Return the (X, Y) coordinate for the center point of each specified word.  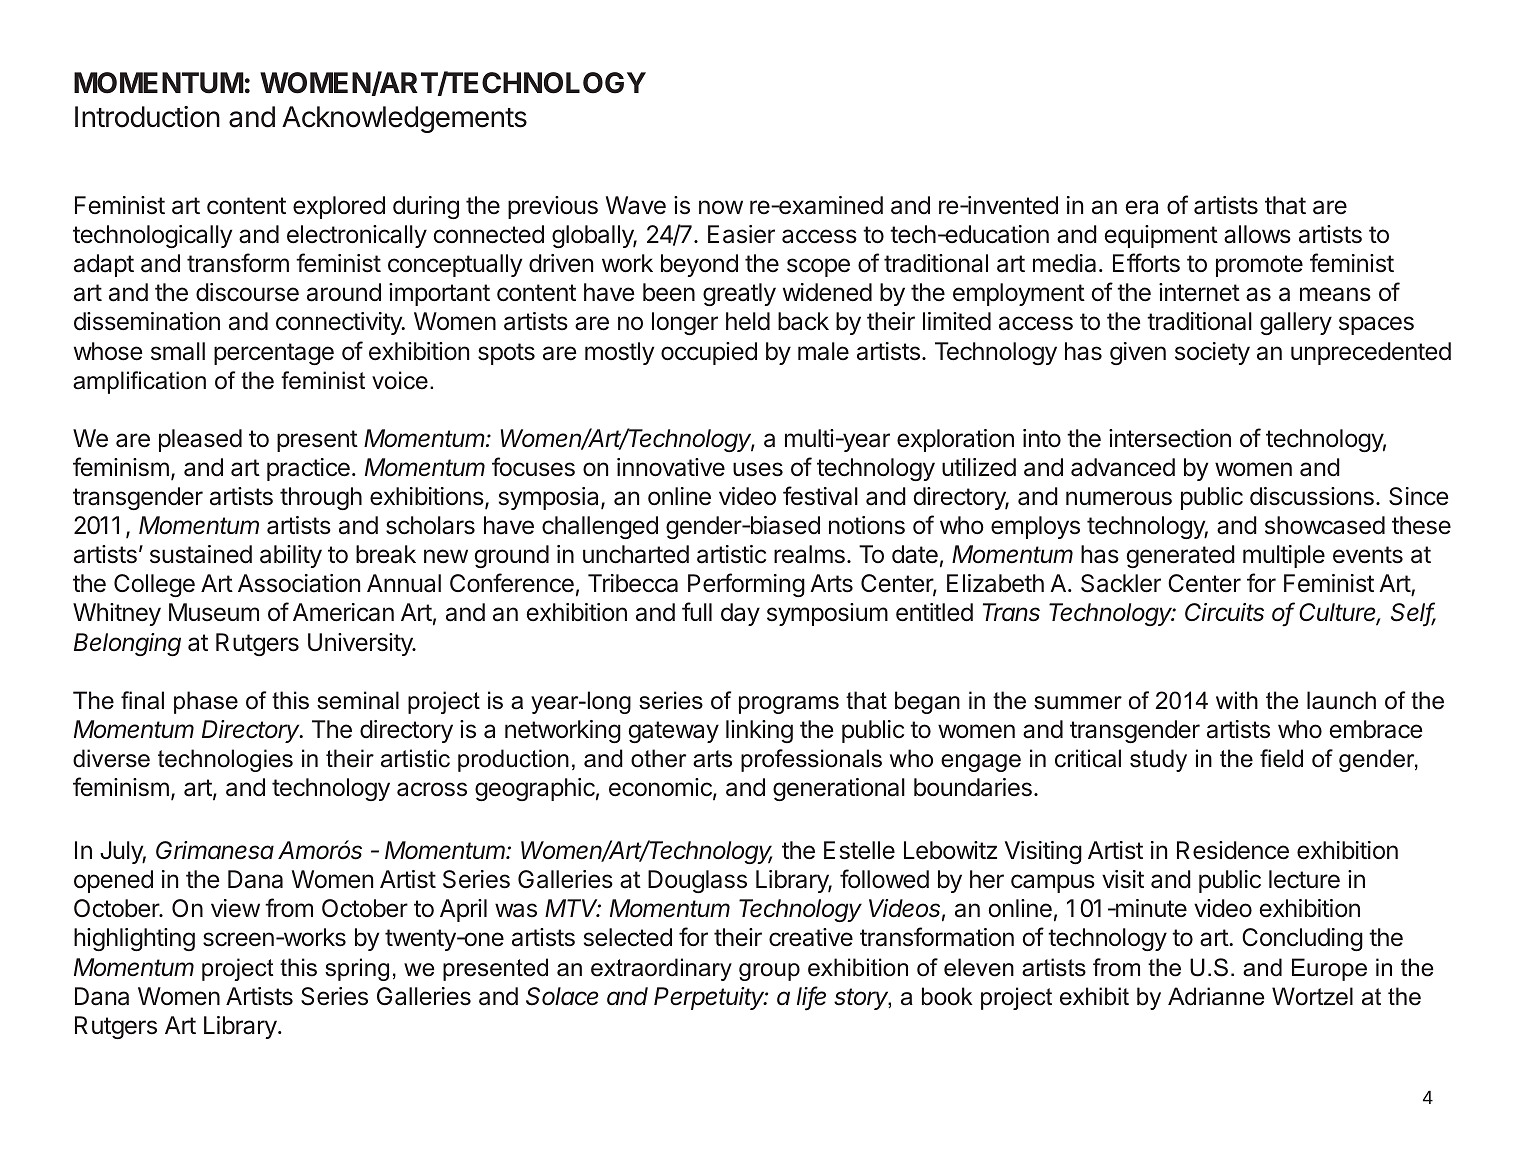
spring (357, 969)
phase (206, 702)
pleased (200, 440)
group (769, 972)
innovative (671, 467)
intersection (1170, 438)
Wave (636, 205)
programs (789, 705)
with (1237, 700)
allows (1257, 234)
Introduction (147, 117)
